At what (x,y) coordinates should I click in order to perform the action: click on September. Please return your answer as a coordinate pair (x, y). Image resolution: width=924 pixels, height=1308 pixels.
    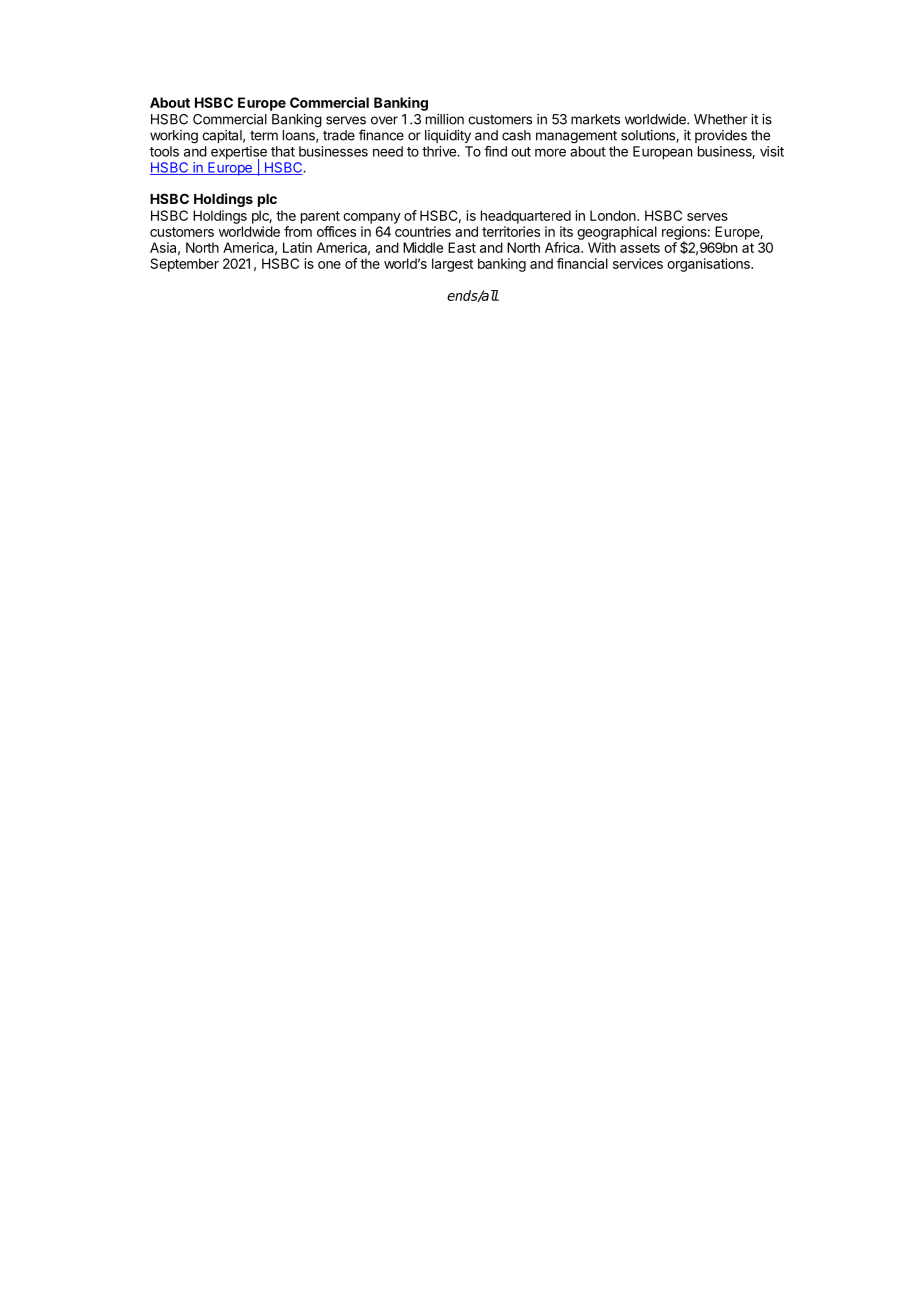
    Looking at the image, I should click on (184, 265).
